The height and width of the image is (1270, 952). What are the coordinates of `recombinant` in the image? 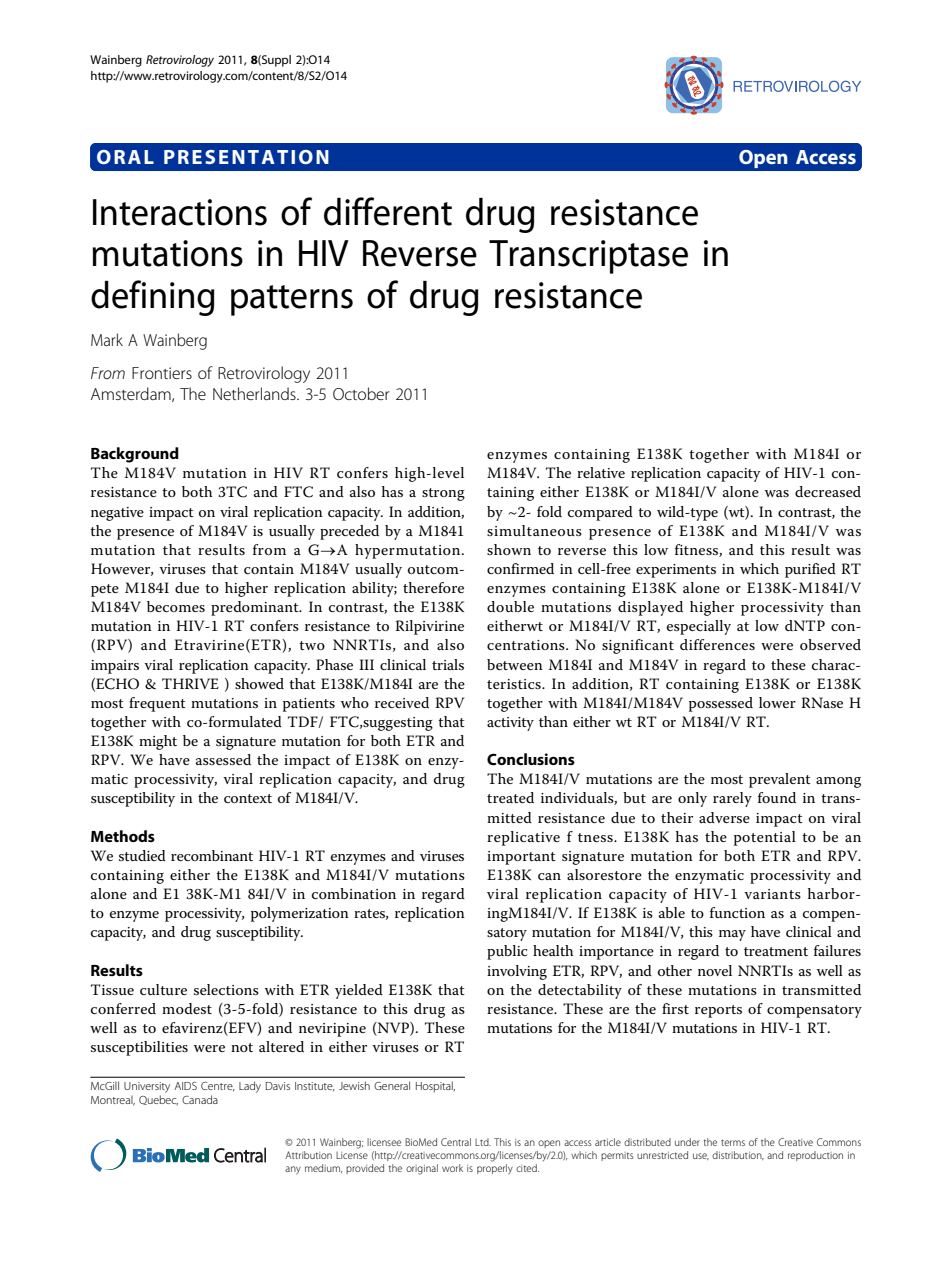 It's located at (212, 855).
